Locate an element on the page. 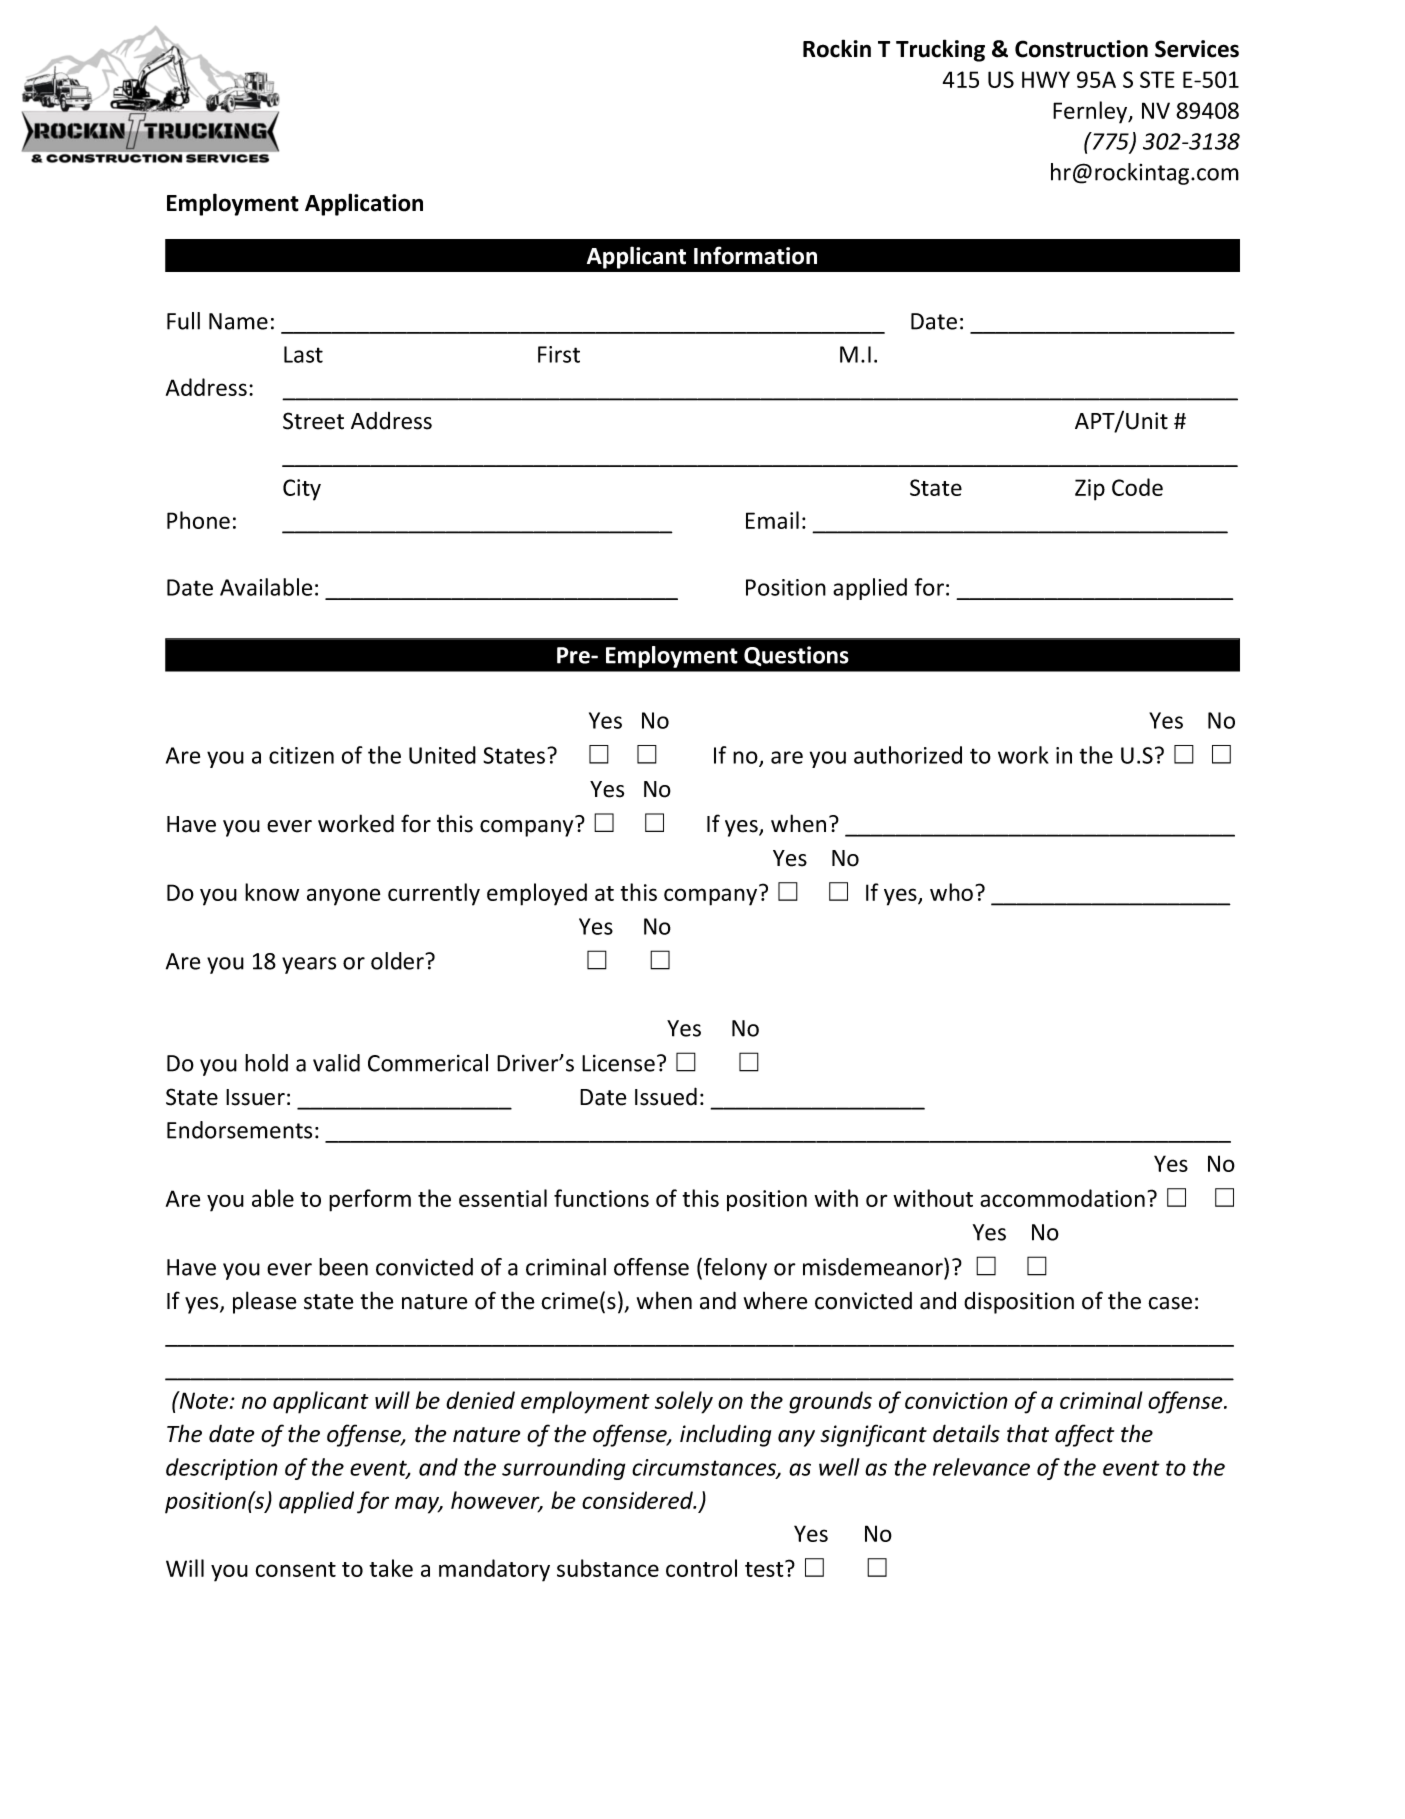 This document has height=1819, width=1405. Information is located at coordinates (755, 255).
